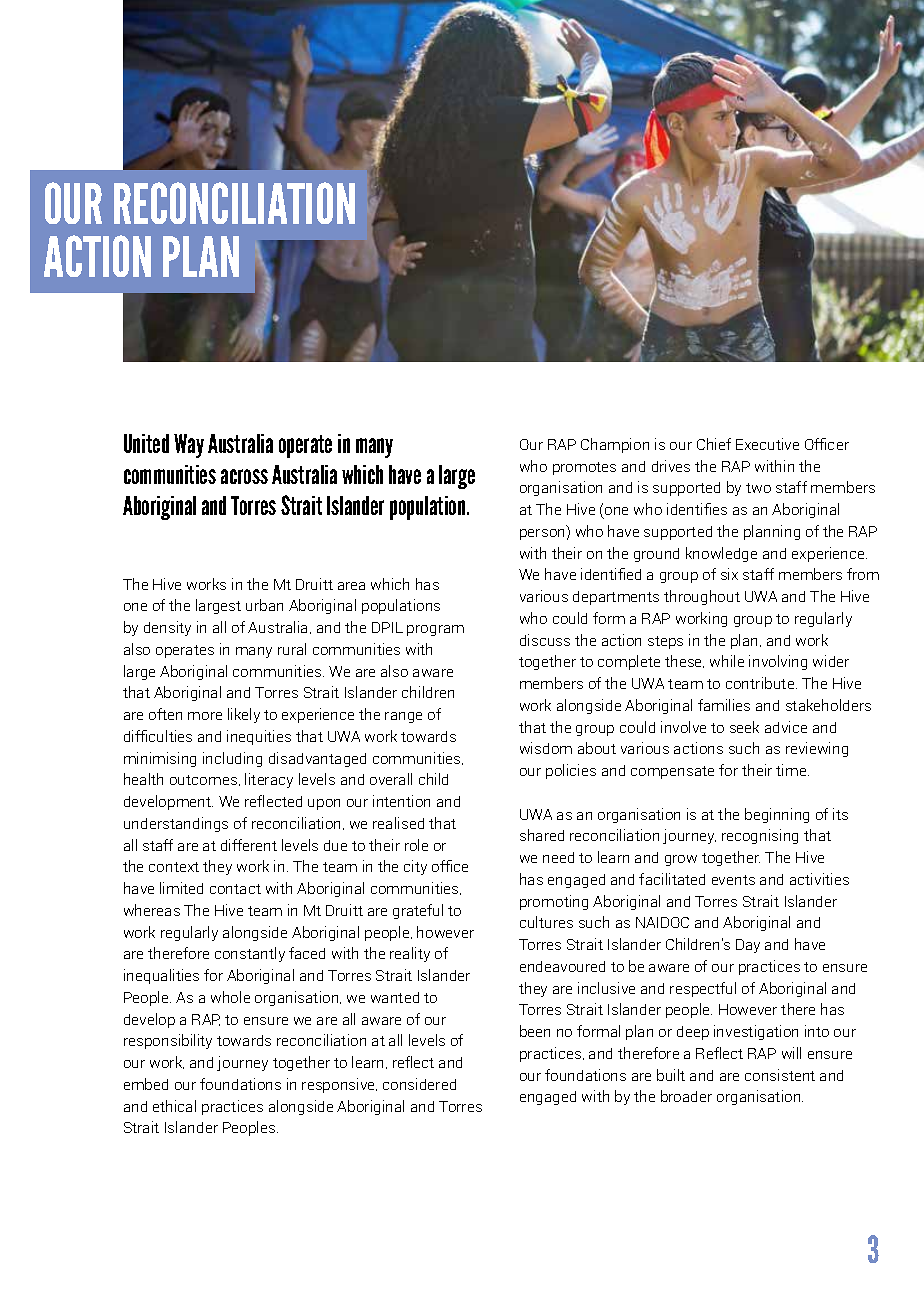 The image size is (924, 1308). What do you see at coordinates (244, 476) in the document?
I see `across` at bounding box center [244, 476].
